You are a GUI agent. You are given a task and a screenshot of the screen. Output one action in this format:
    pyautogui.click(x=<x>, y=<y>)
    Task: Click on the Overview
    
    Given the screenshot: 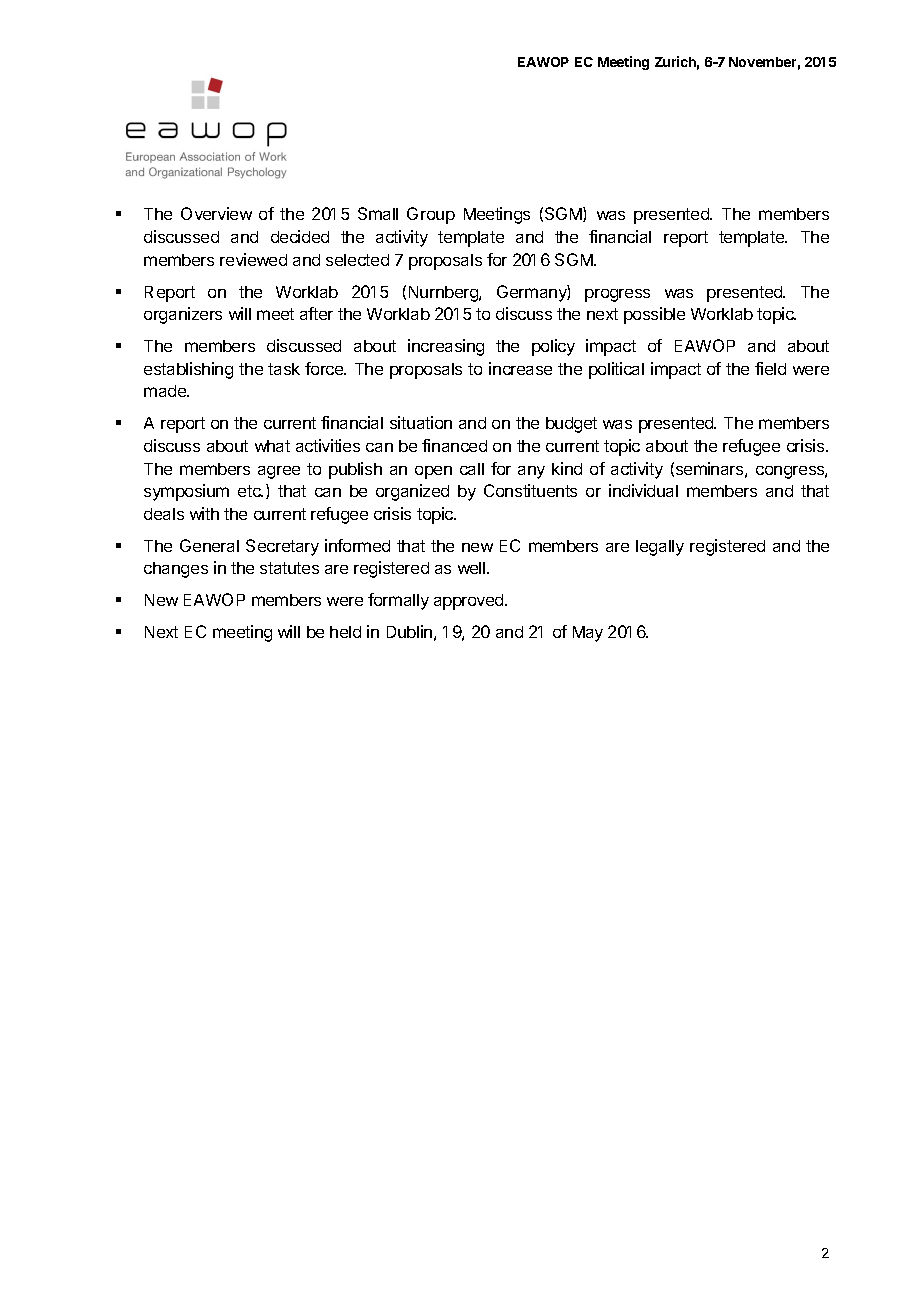 What is the action you would take?
    pyautogui.click(x=216, y=213)
